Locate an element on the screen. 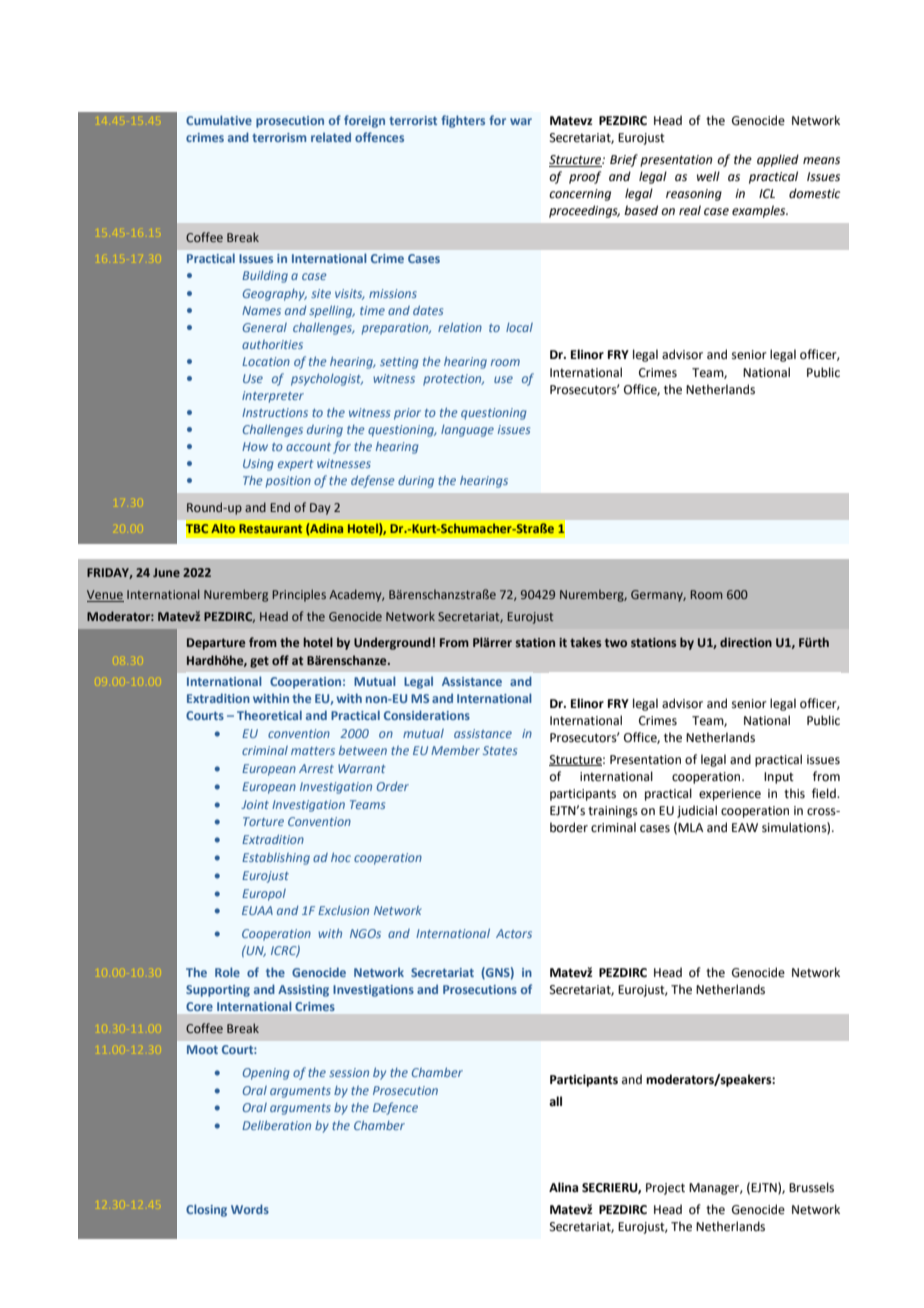 This screenshot has height=1308, width=924. Brussels is located at coordinates (811, 1187).
